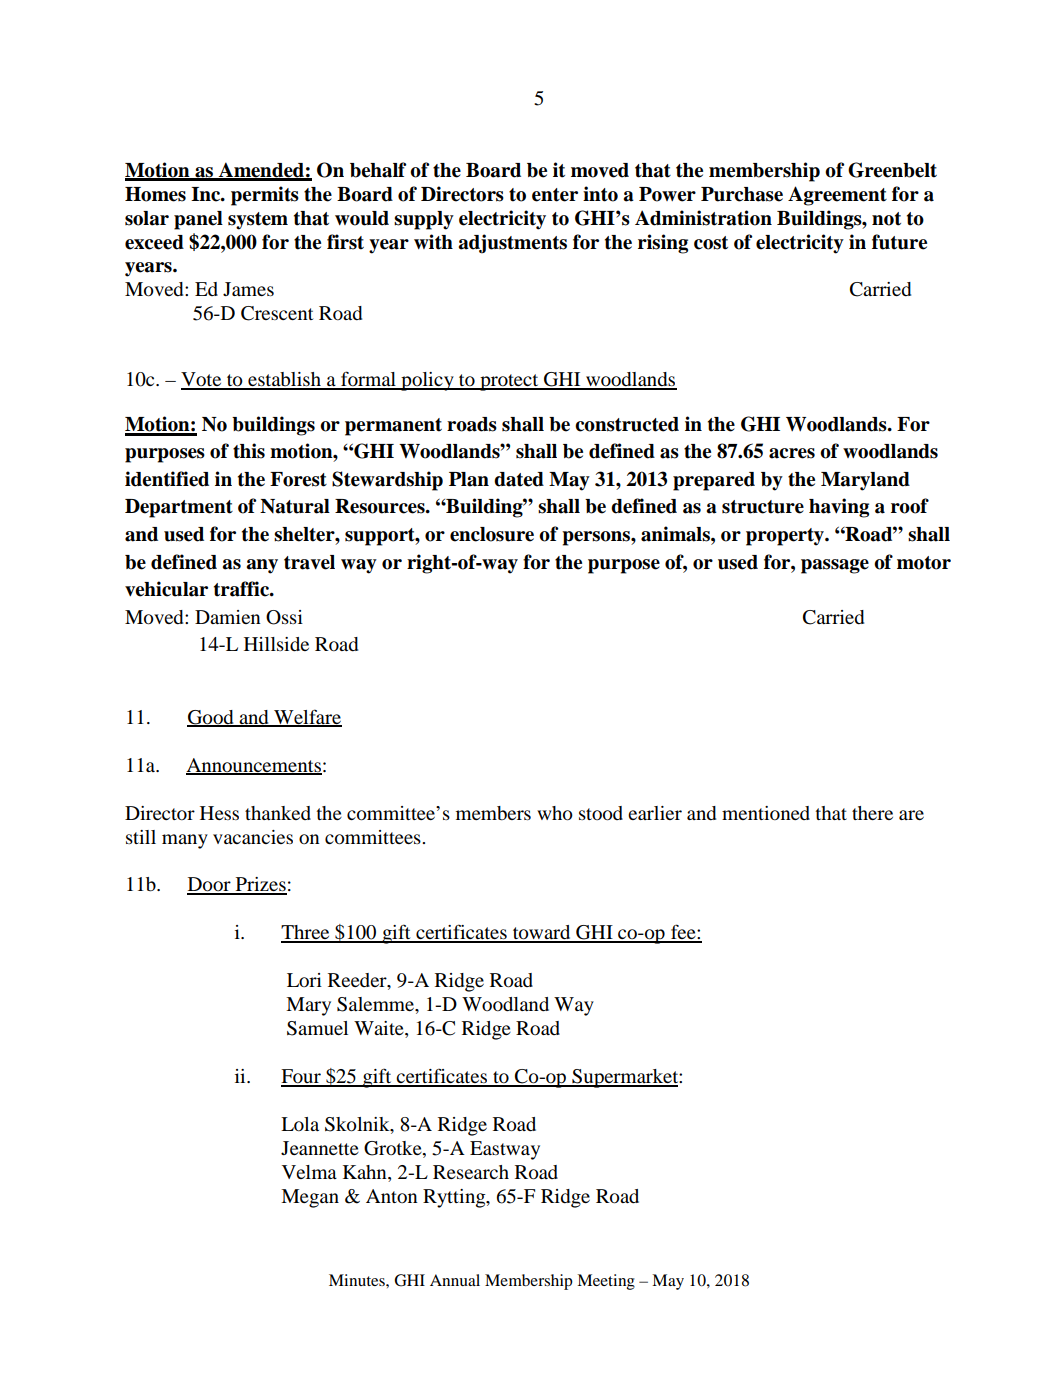 Image resolution: width=1063 pixels, height=1376 pixels. Describe the element at coordinates (555, 195) in the screenshot. I see `enter` at that location.
